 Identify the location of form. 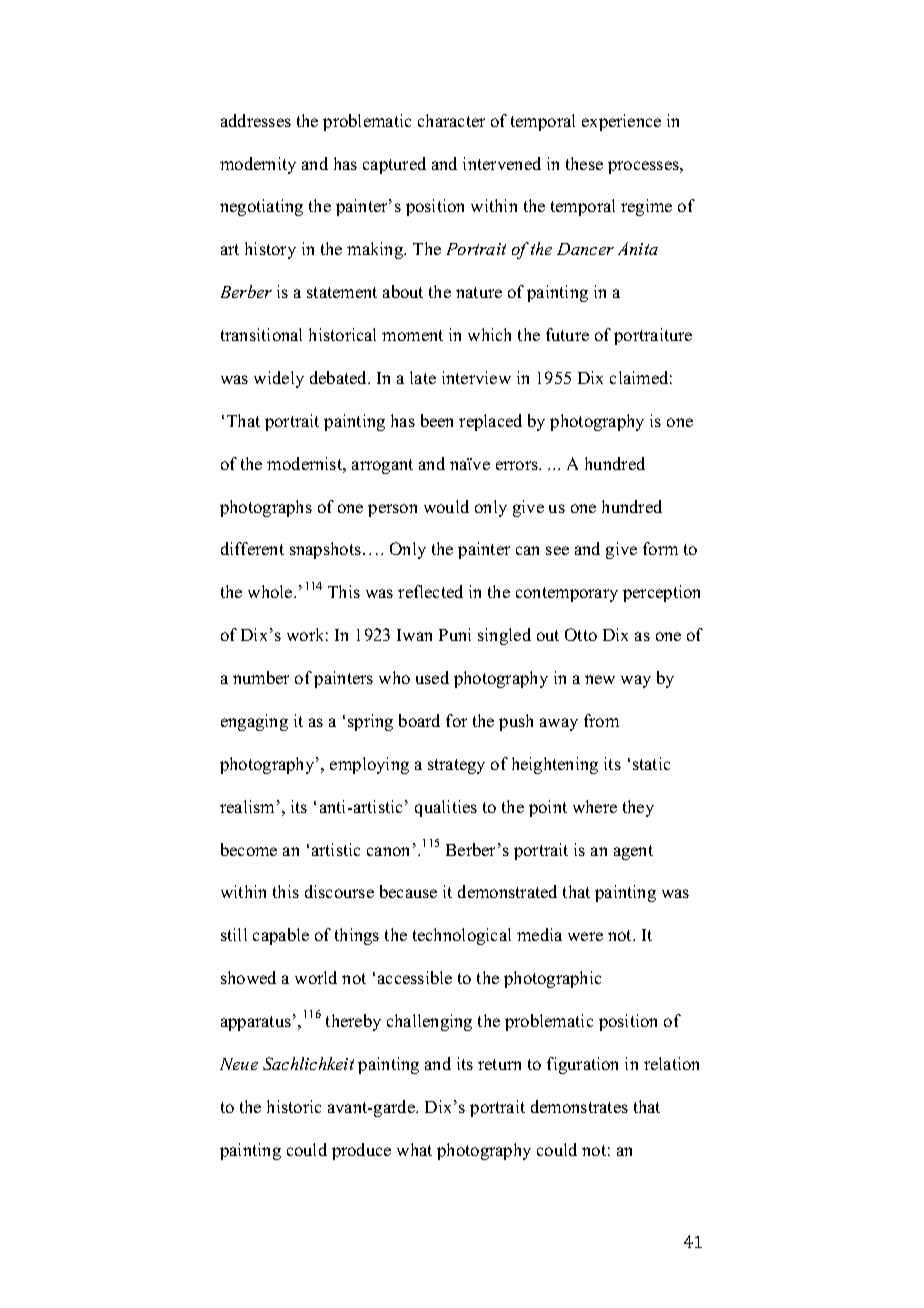
(660, 548).
